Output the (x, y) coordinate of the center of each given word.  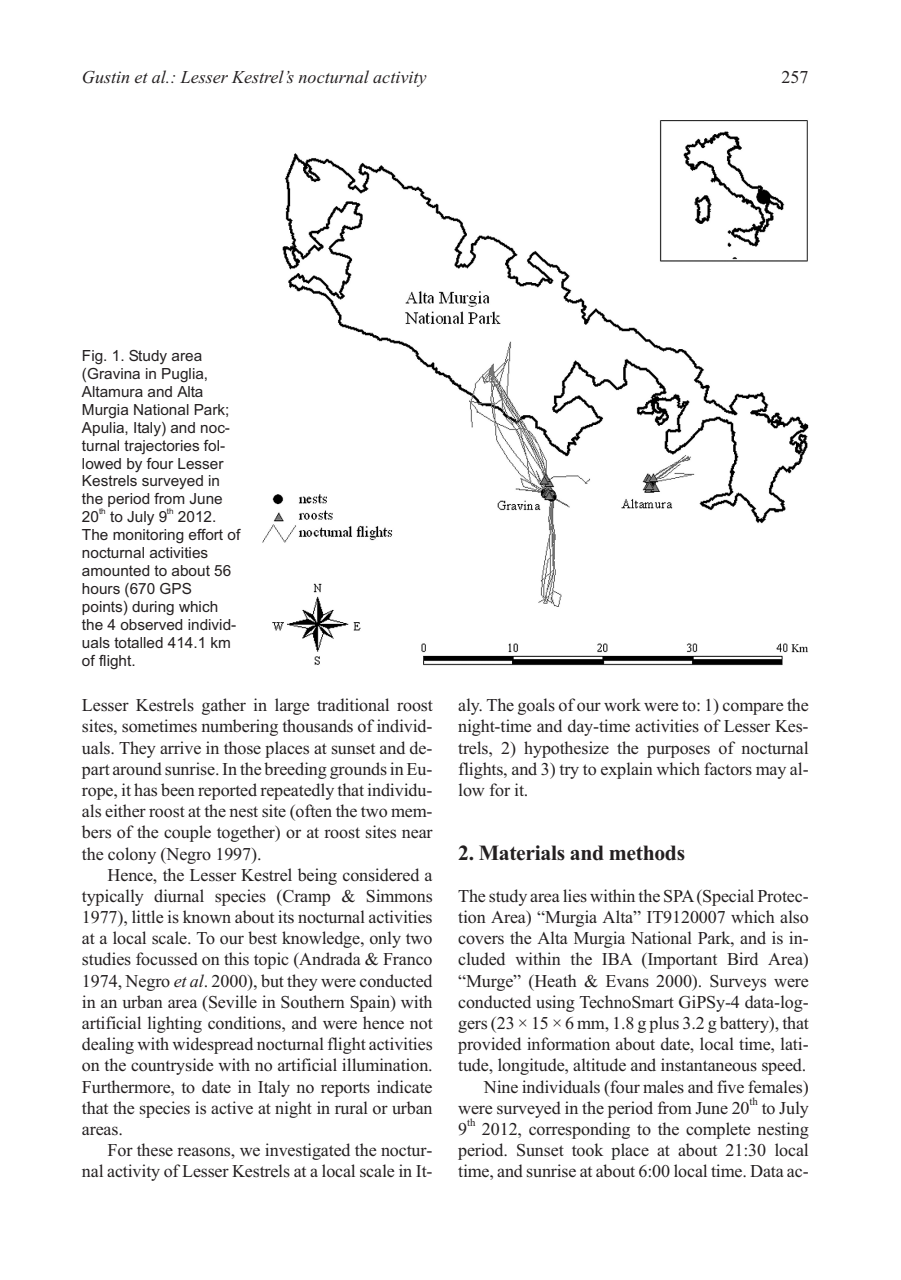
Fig (94, 357)
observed (151, 624)
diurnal (179, 895)
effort (206, 534)
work (622, 704)
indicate (404, 1086)
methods (647, 853)
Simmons (399, 896)
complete (718, 1130)
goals (536, 706)
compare (753, 708)
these (155, 1150)
